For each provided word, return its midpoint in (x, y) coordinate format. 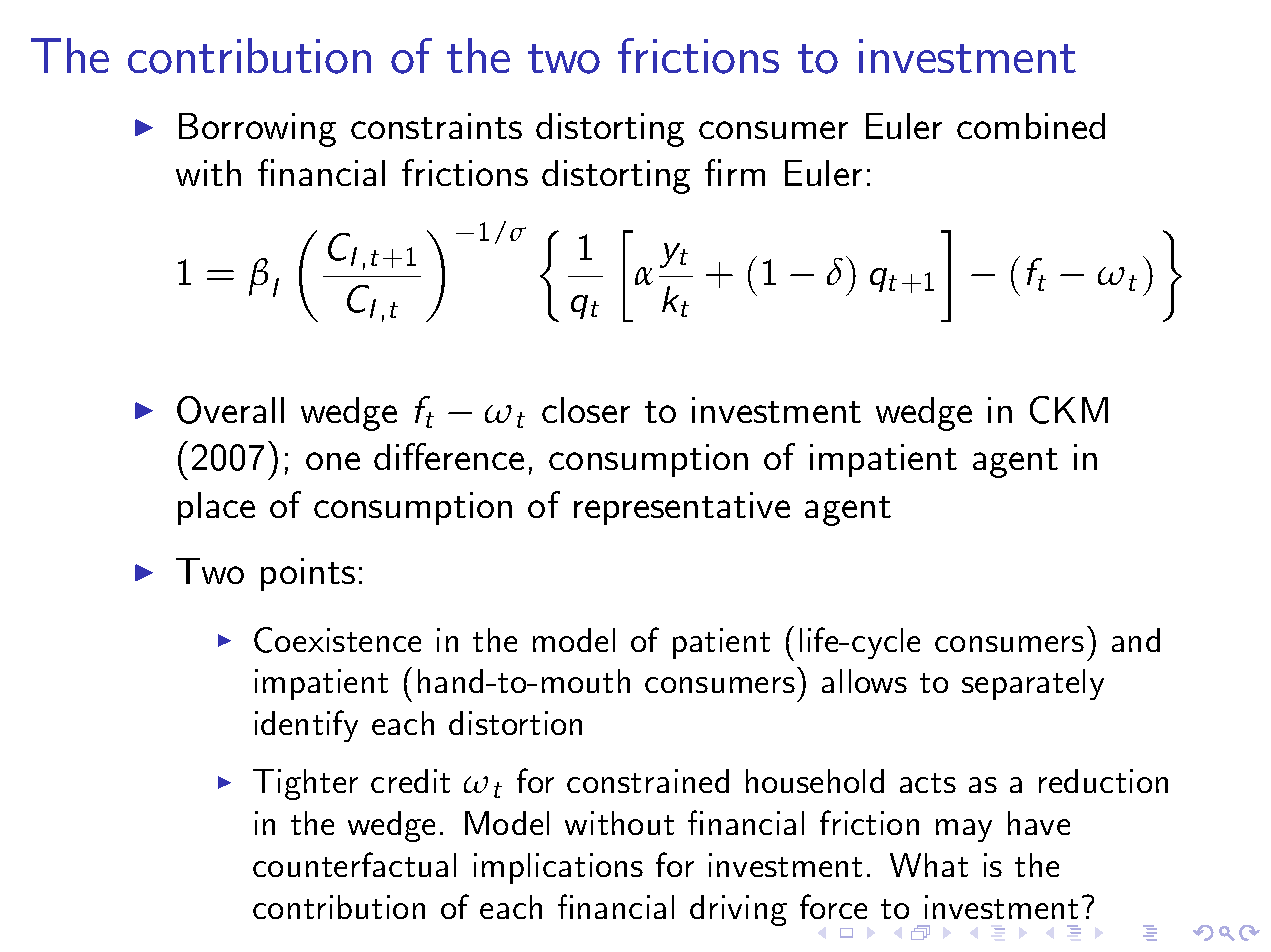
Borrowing (257, 130)
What (929, 865)
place (216, 508)
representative (682, 508)
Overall (230, 410)
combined (1031, 126)
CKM (1069, 410)
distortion (515, 723)
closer (586, 410)
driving (738, 910)
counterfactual (354, 864)
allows (864, 681)
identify (306, 726)
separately (1033, 684)
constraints (436, 126)
